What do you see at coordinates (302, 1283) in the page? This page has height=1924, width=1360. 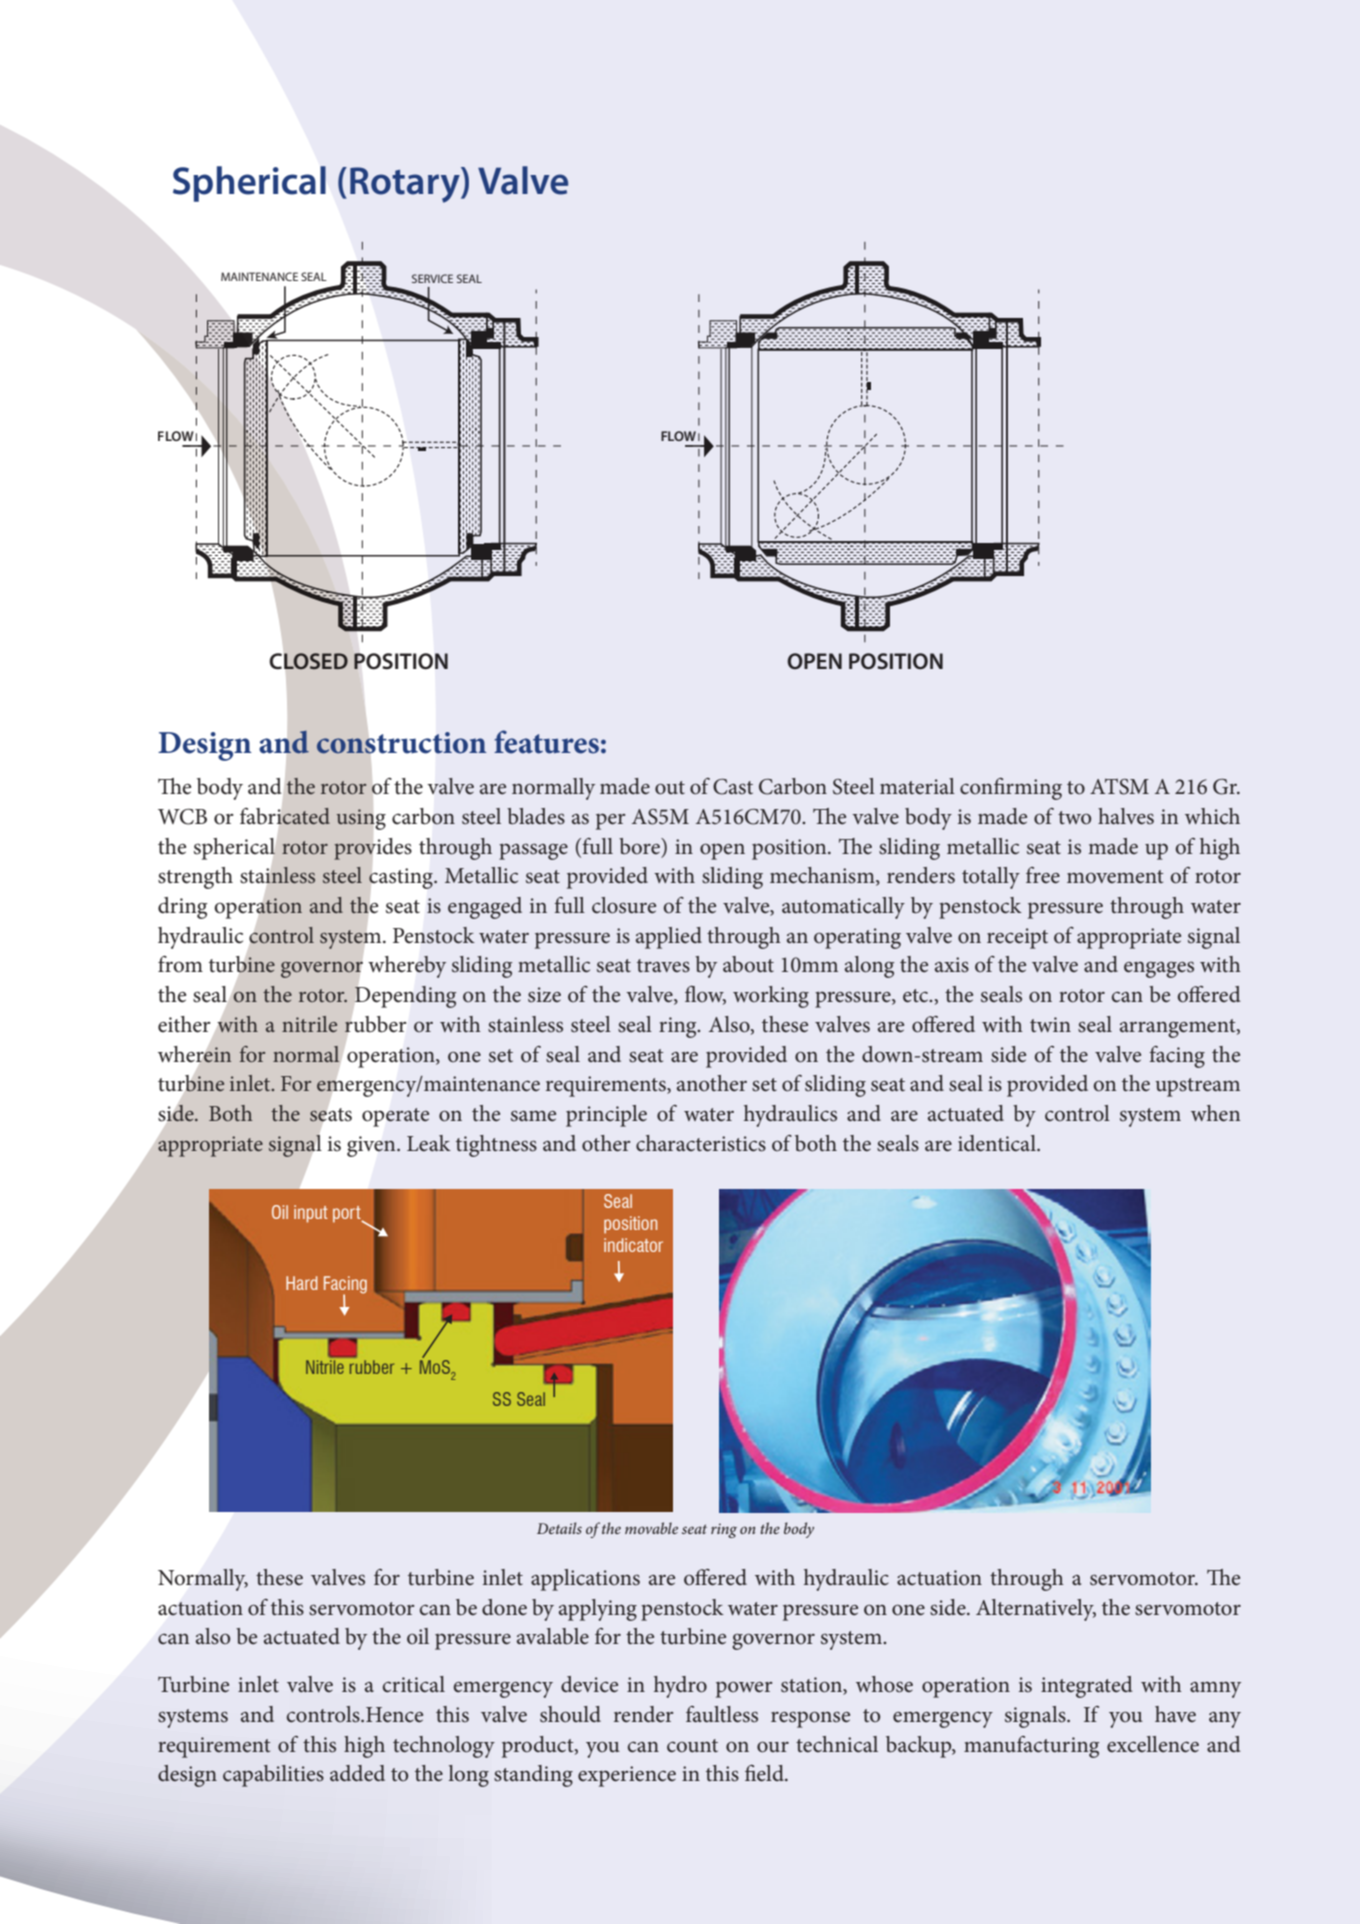 I see `Hard` at bounding box center [302, 1283].
